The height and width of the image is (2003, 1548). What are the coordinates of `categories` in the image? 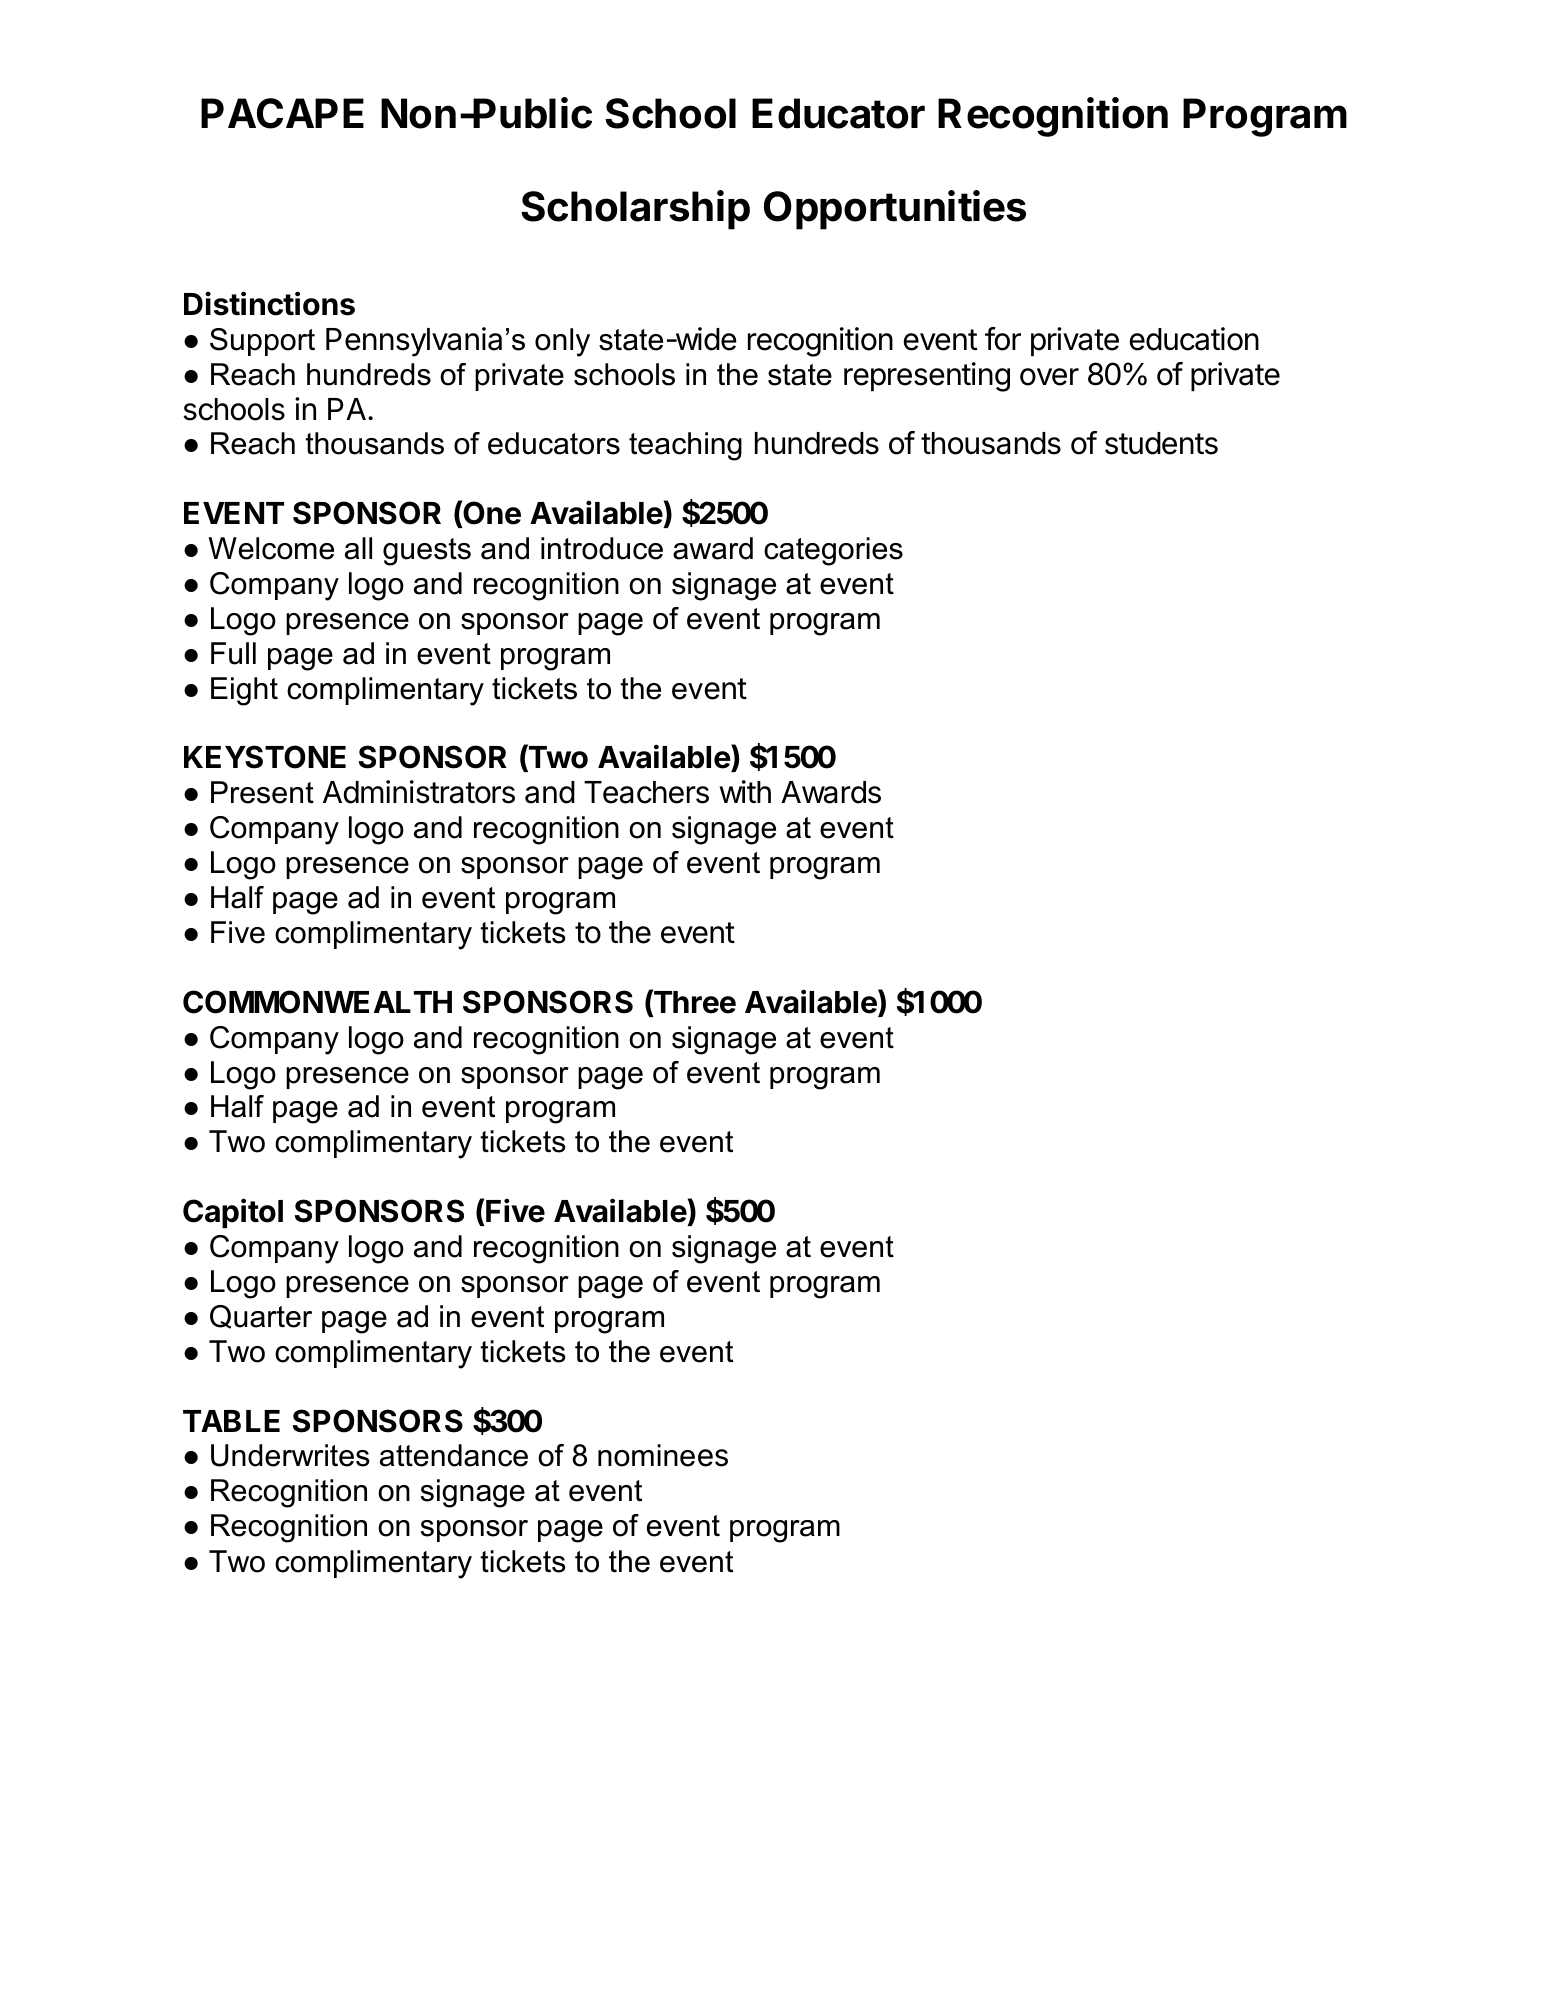 It's located at (833, 551).
